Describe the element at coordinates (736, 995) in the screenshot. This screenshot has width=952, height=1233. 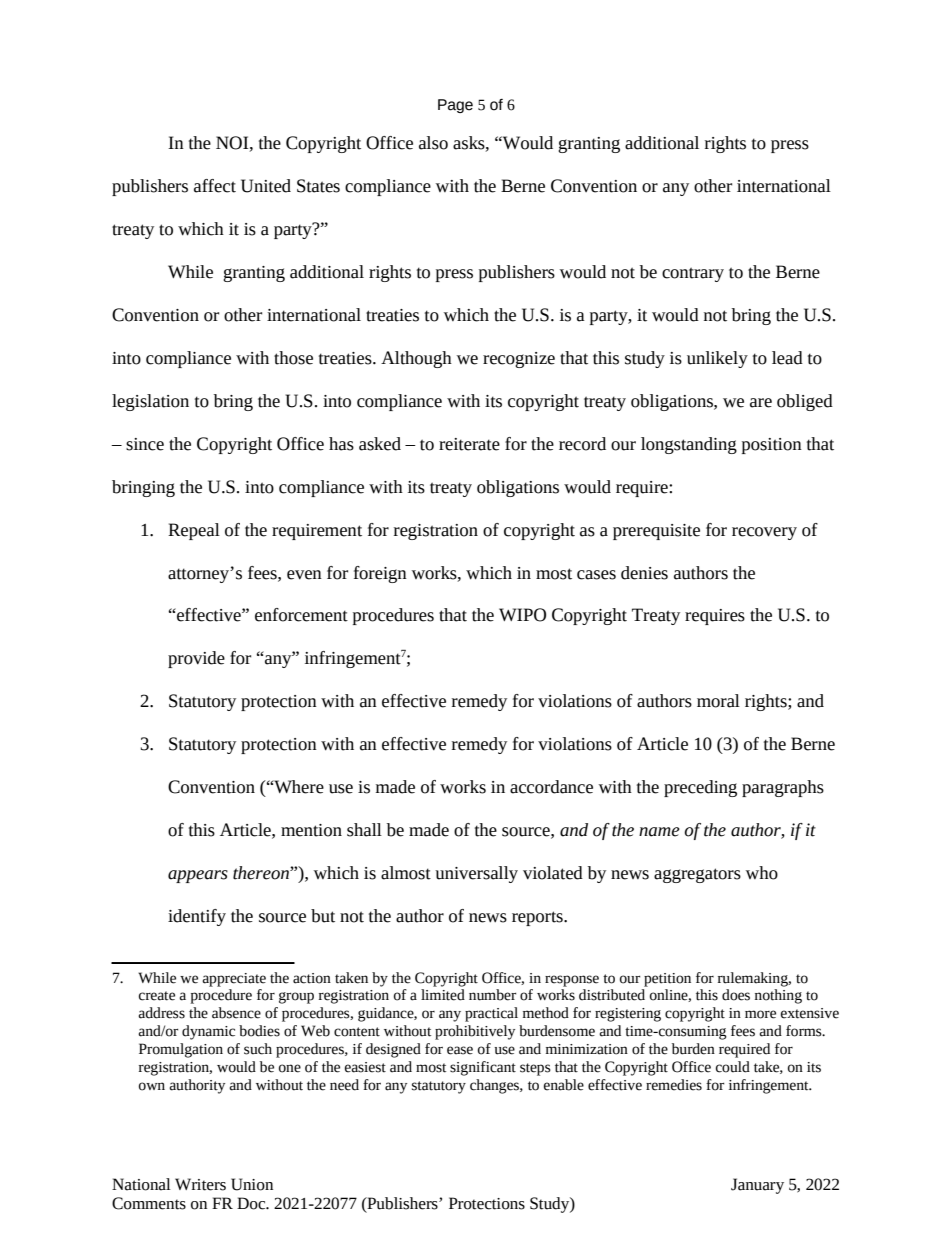
I see `does` at that location.
